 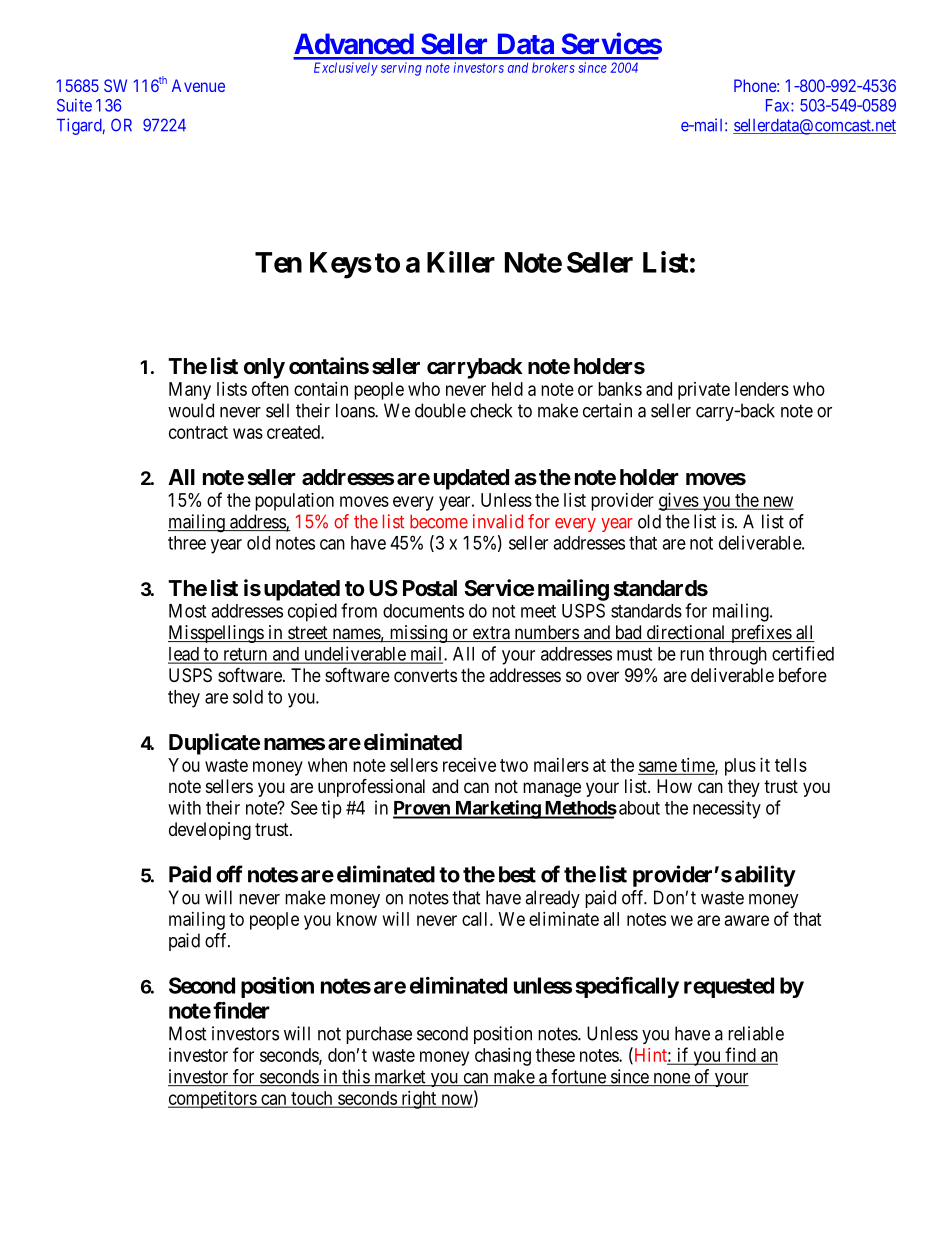 What do you see at coordinates (777, 502) in the screenshot?
I see `new` at bounding box center [777, 502].
